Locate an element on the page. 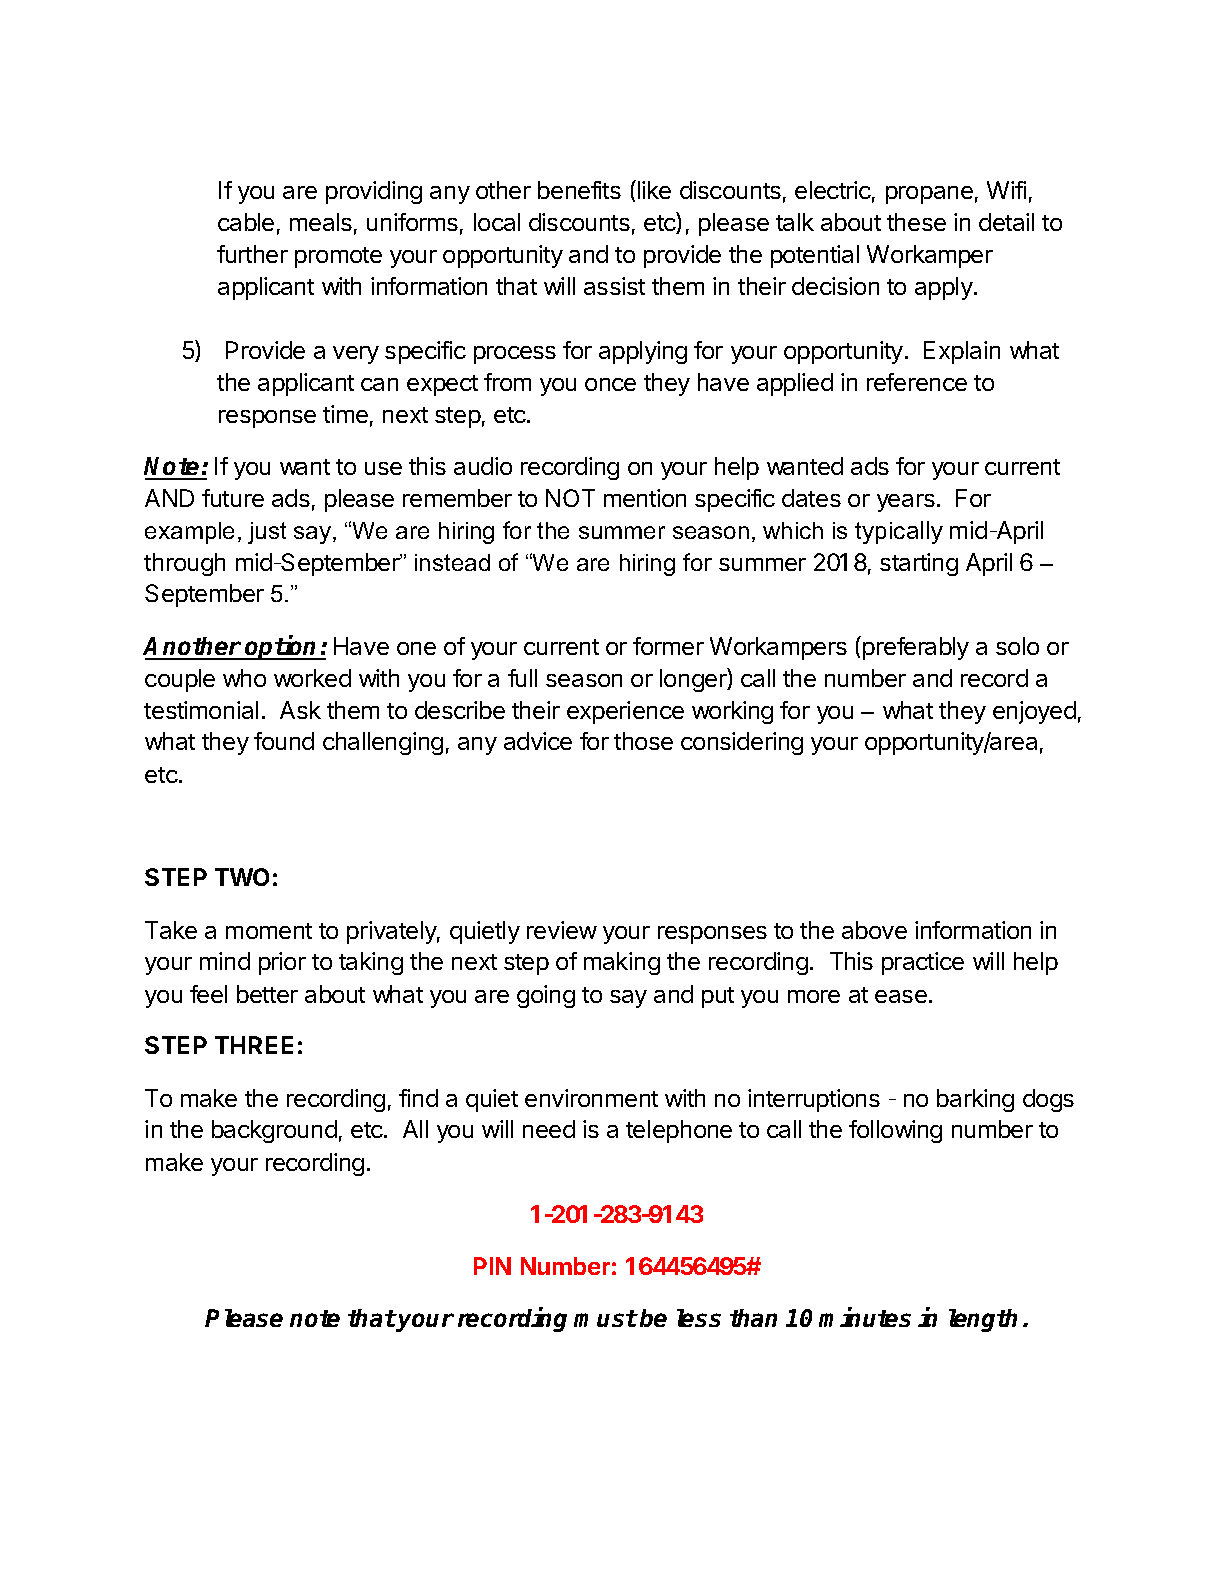  less is located at coordinates (699, 1318).
